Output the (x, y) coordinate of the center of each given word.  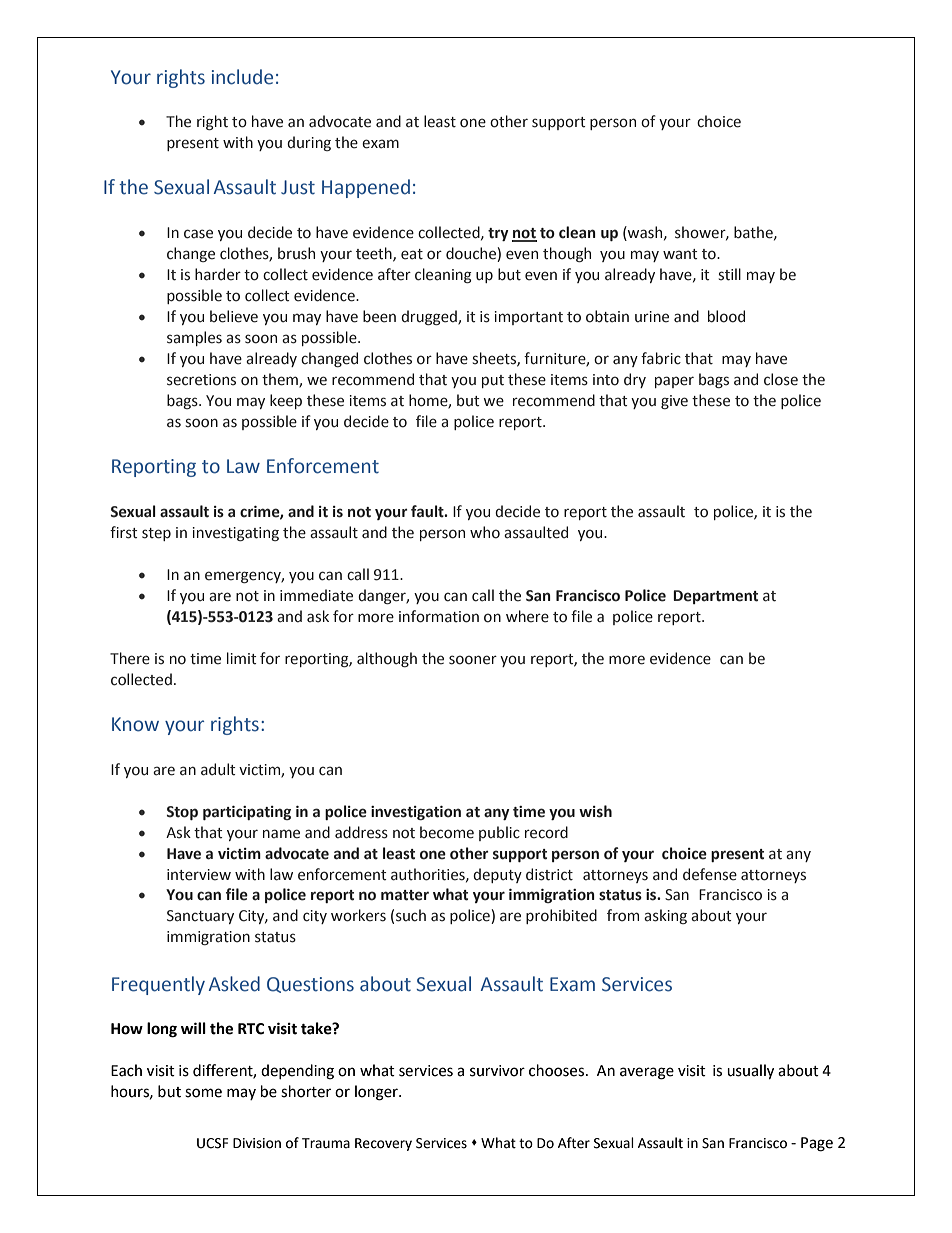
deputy (497, 875)
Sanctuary (200, 917)
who (485, 532)
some (203, 1093)
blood (726, 316)
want (680, 254)
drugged (430, 317)
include (242, 77)
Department (715, 597)
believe (234, 316)
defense (710, 874)
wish (595, 811)
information (439, 616)
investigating (236, 534)
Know (135, 724)
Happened (366, 188)
